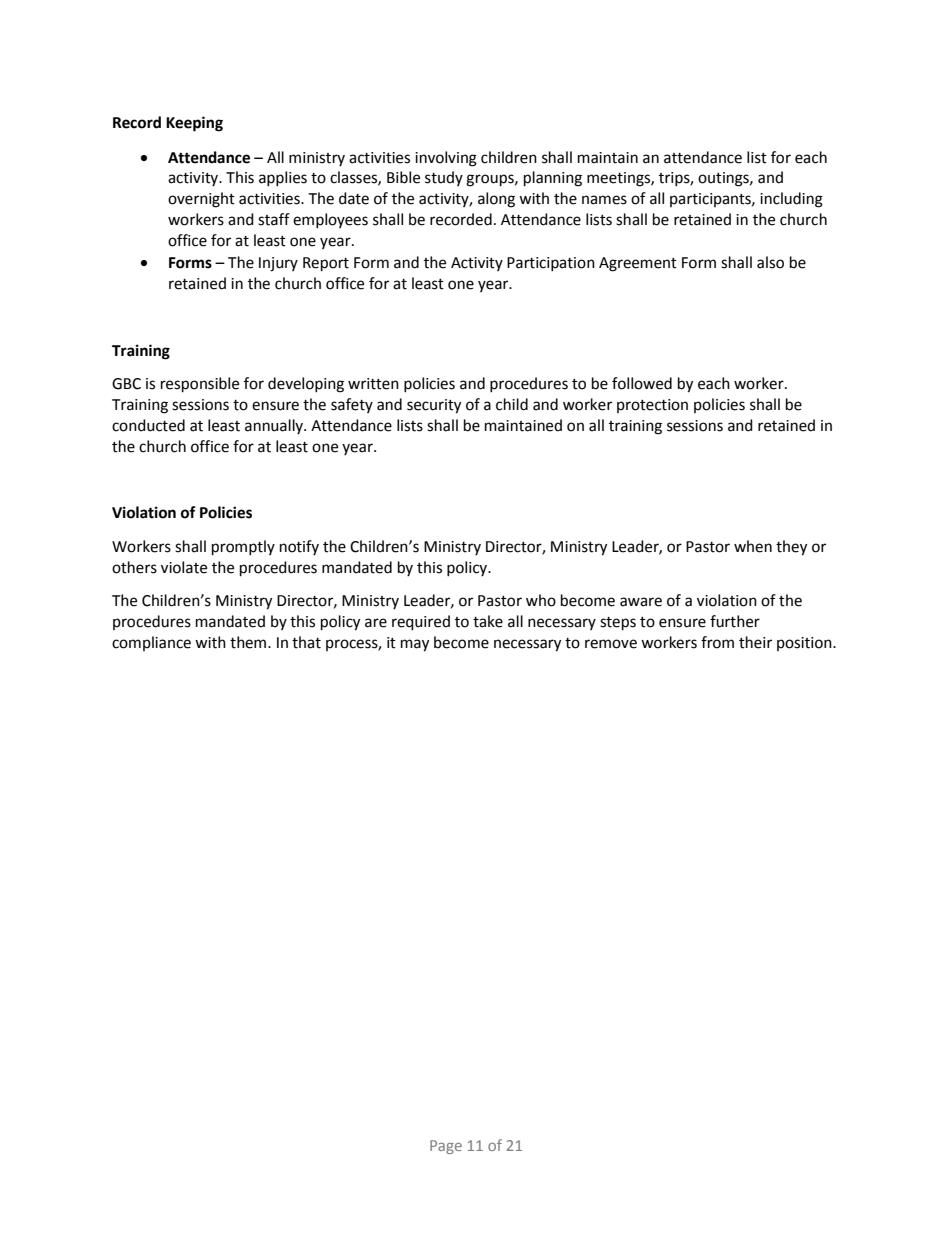  What do you see at coordinates (200, 385) in the screenshot?
I see `responsible` at bounding box center [200, 385].
